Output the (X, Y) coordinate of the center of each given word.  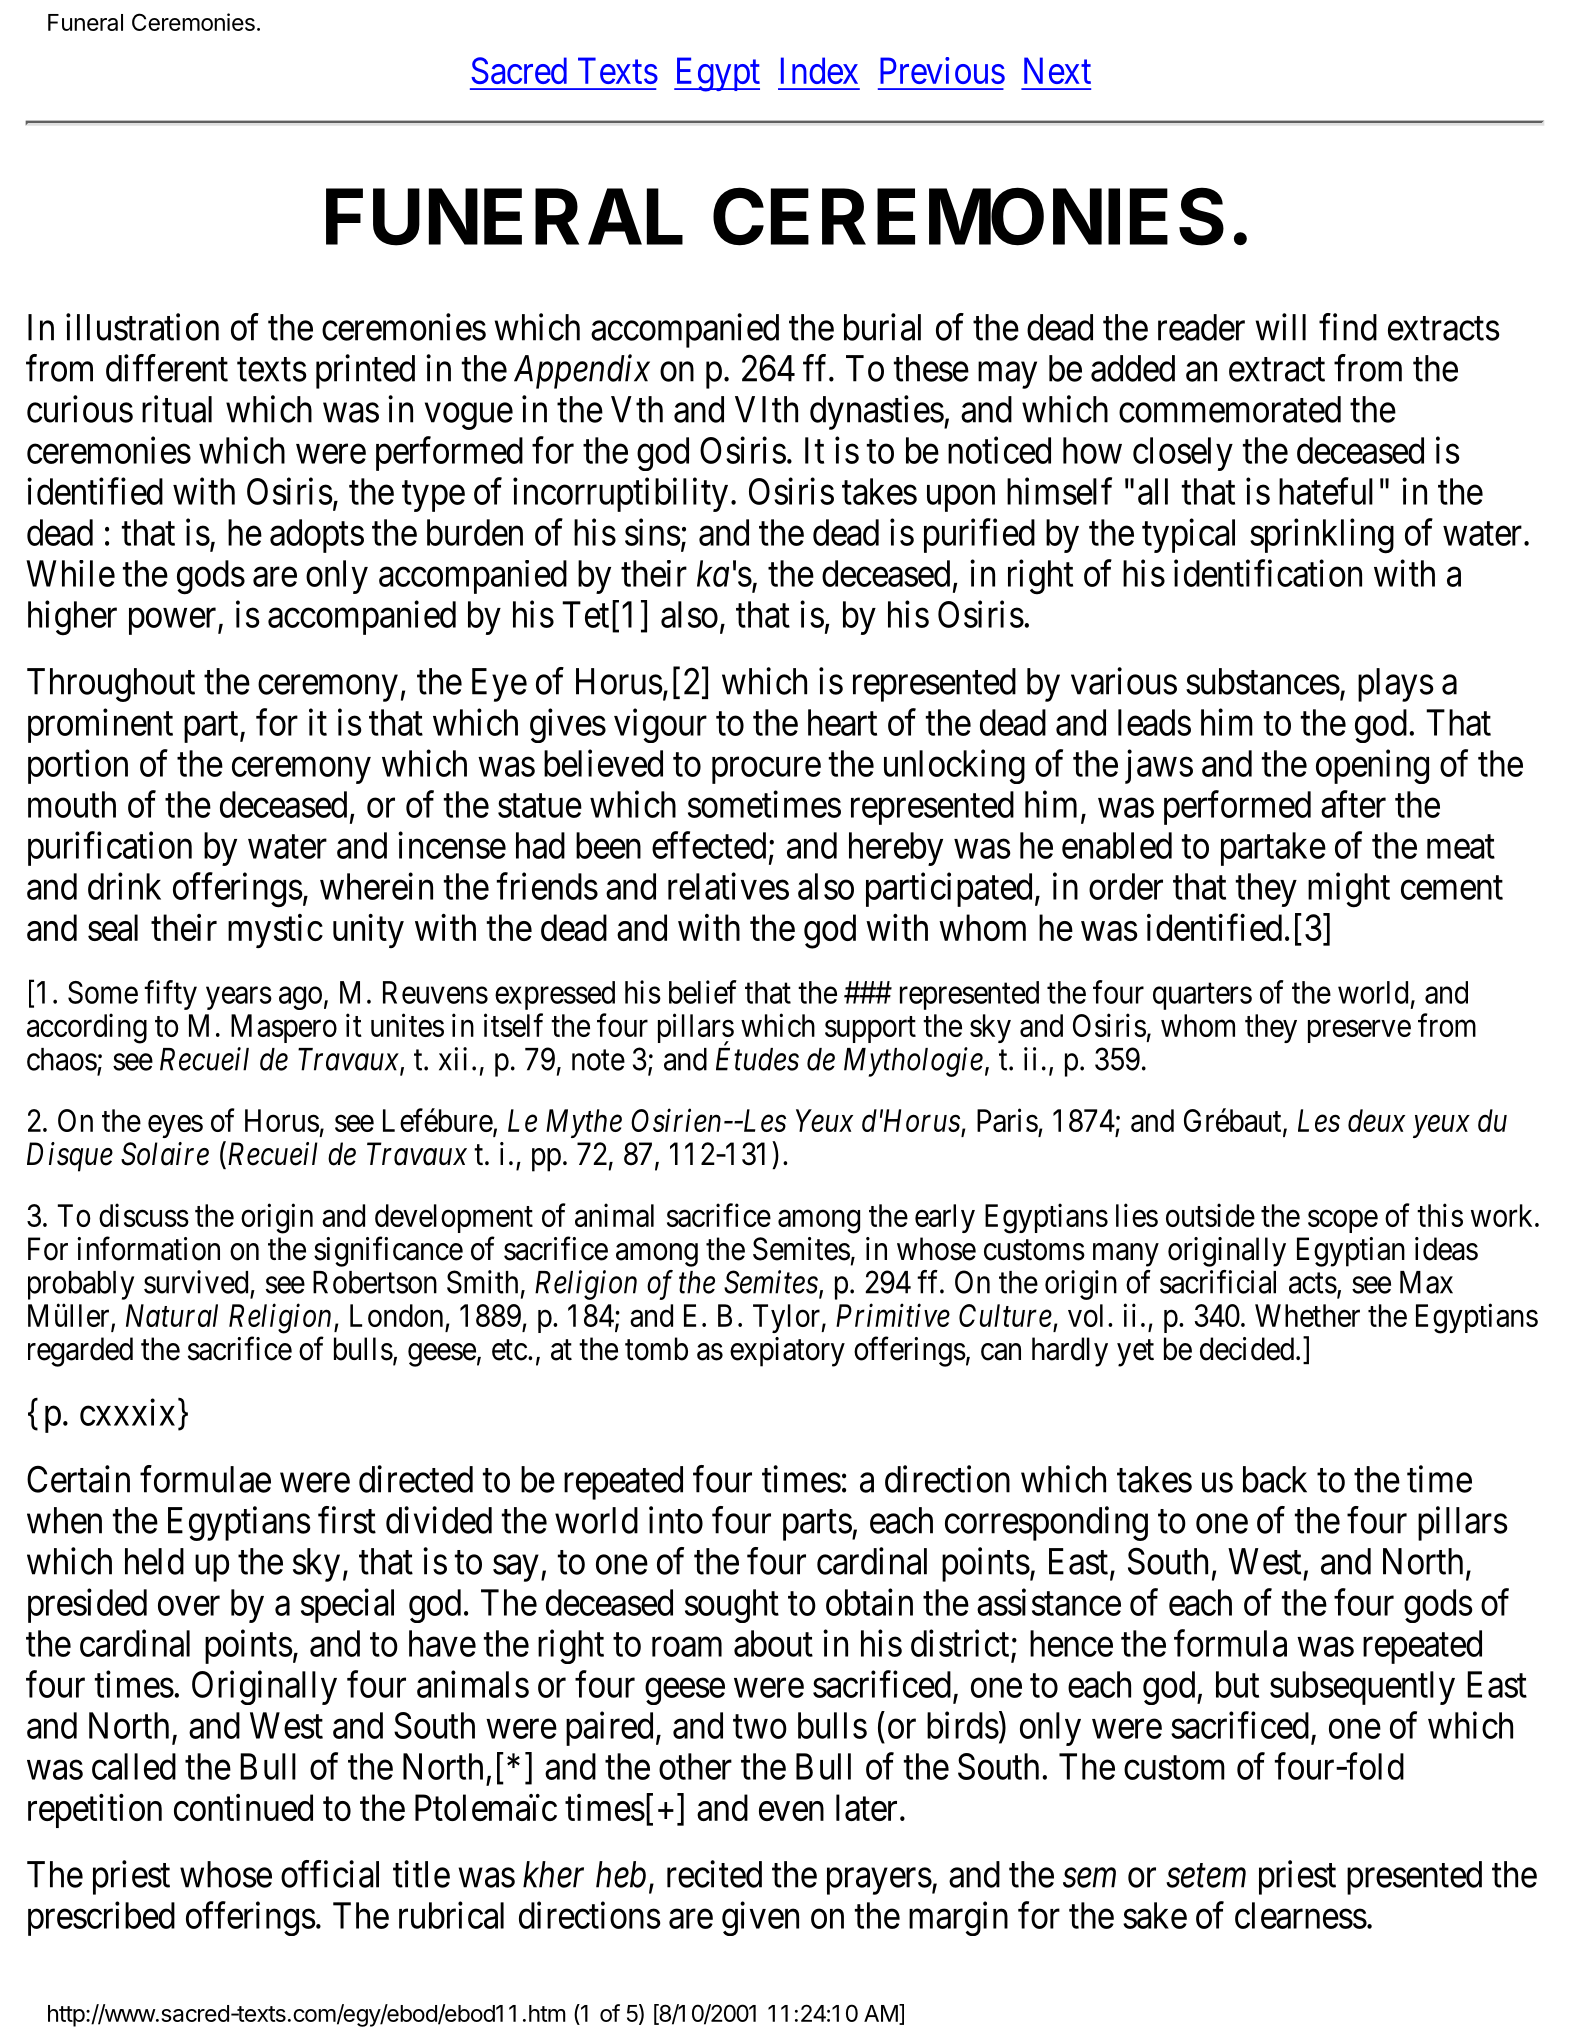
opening (1372, 766)
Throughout (111, 685)
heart (842, 722)
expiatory (787, 1352)
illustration (142, 327)
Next (1057, 70)
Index (819, 70)
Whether (1307, 1315)
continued (243, 1807)
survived (196, 1282)
